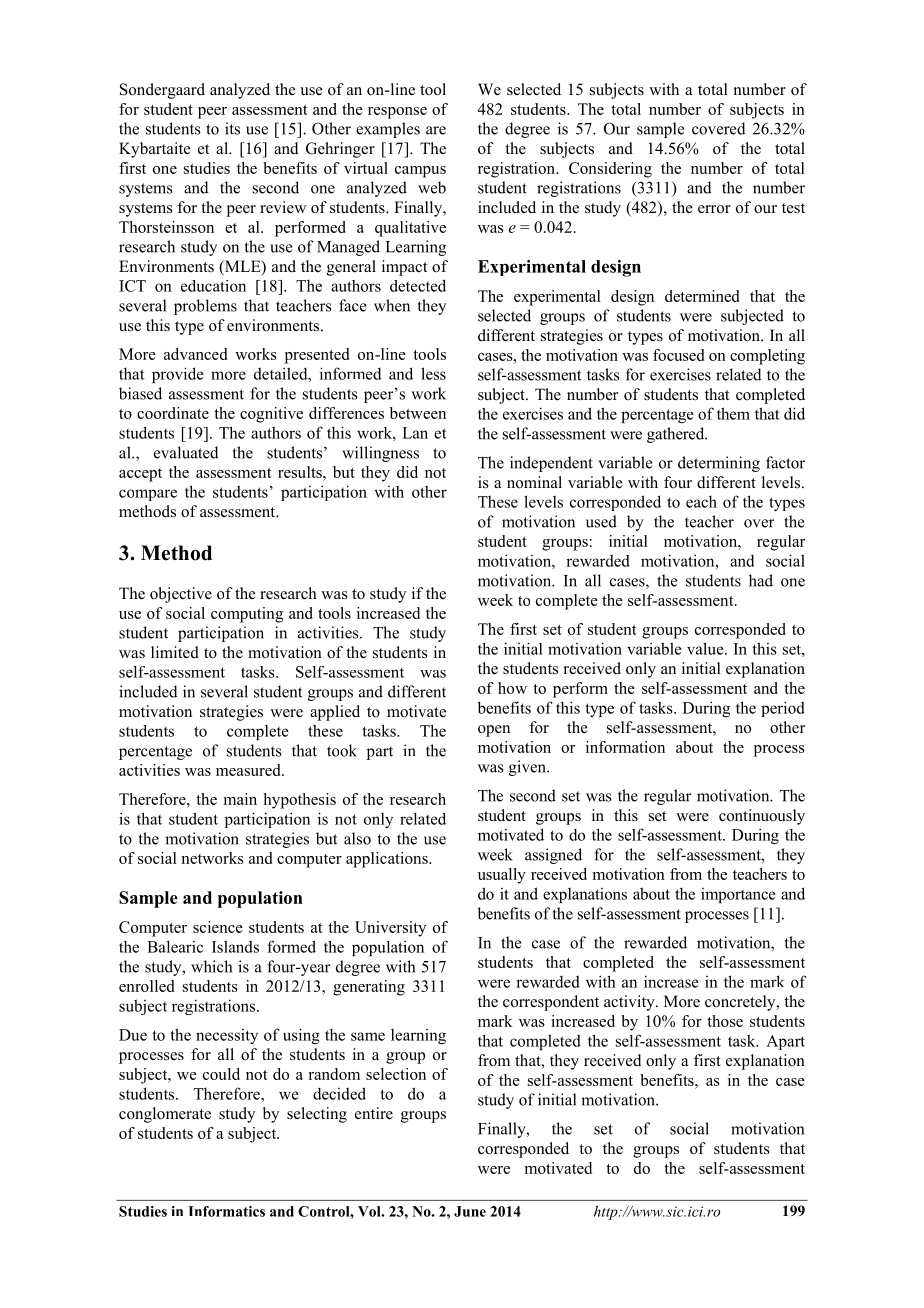 The height and width of the screenshot is (1308, 924). What do you see at coordinates (502, 876) in the screenshot?
I see `usually` at bounding box center [502, 876].
